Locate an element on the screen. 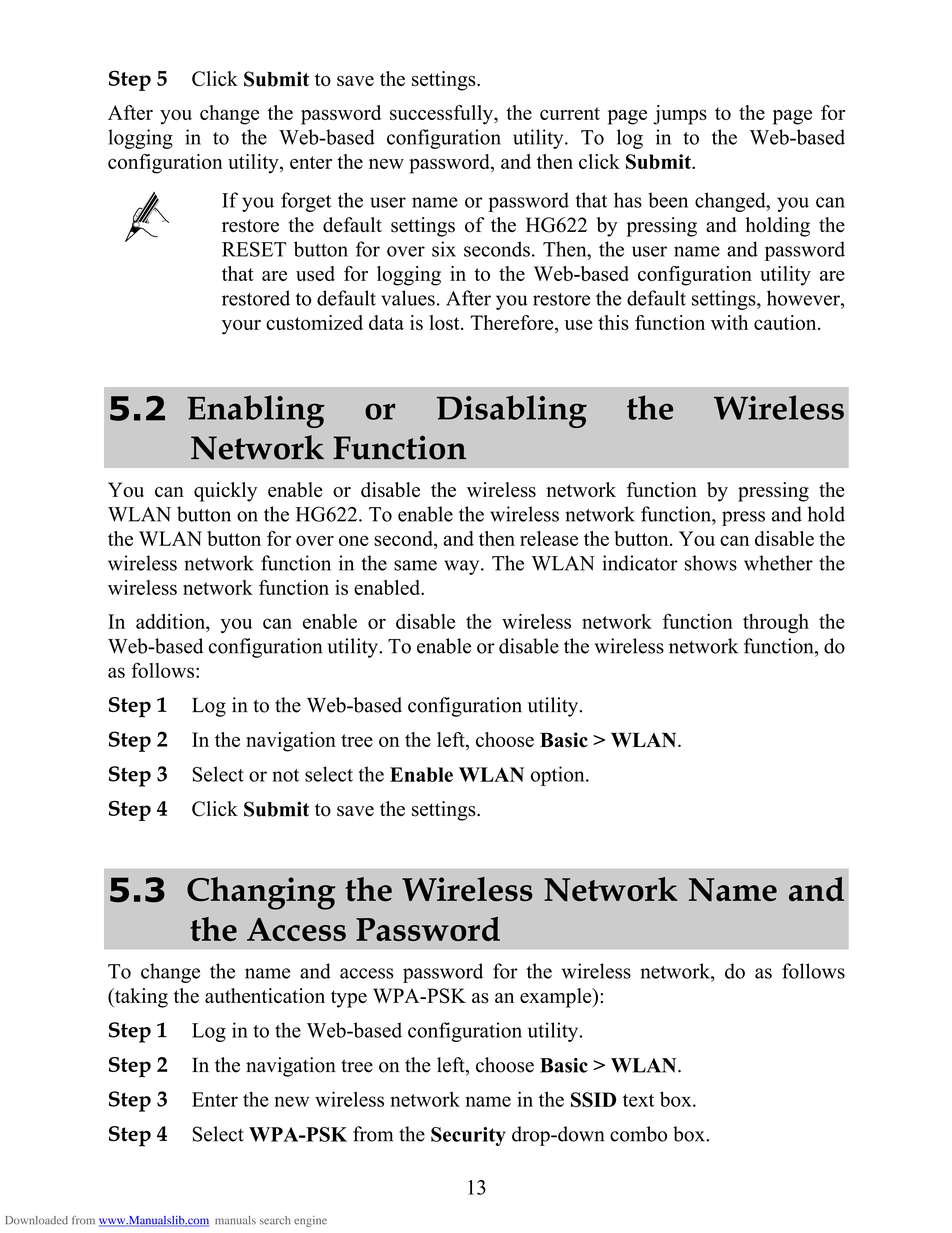 This screenshot has height=1233, width=952. successfully is located at coordinates (442, 115).
